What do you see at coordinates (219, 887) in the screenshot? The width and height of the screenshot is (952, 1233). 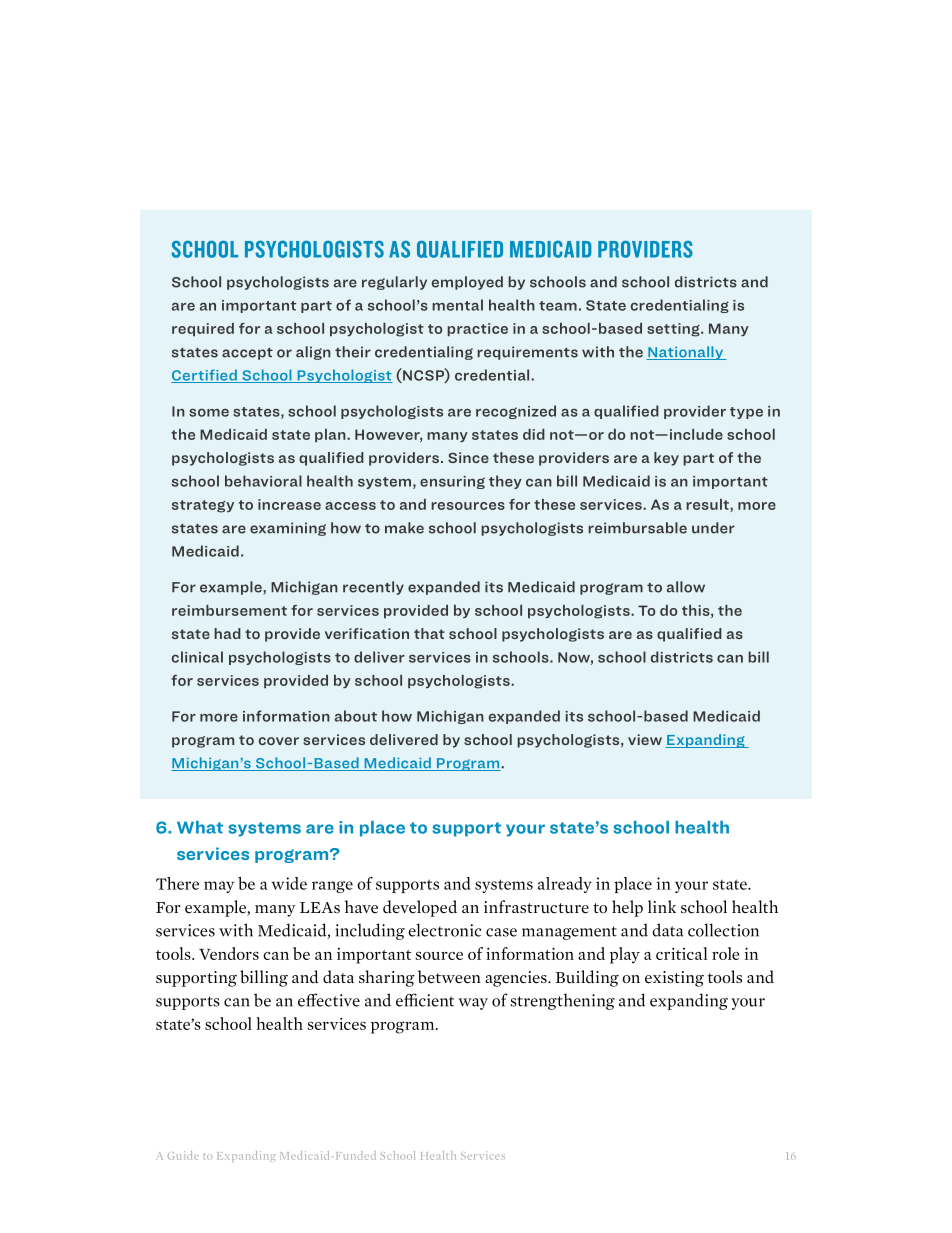 I see `may` at bounding box center [219, 887].
